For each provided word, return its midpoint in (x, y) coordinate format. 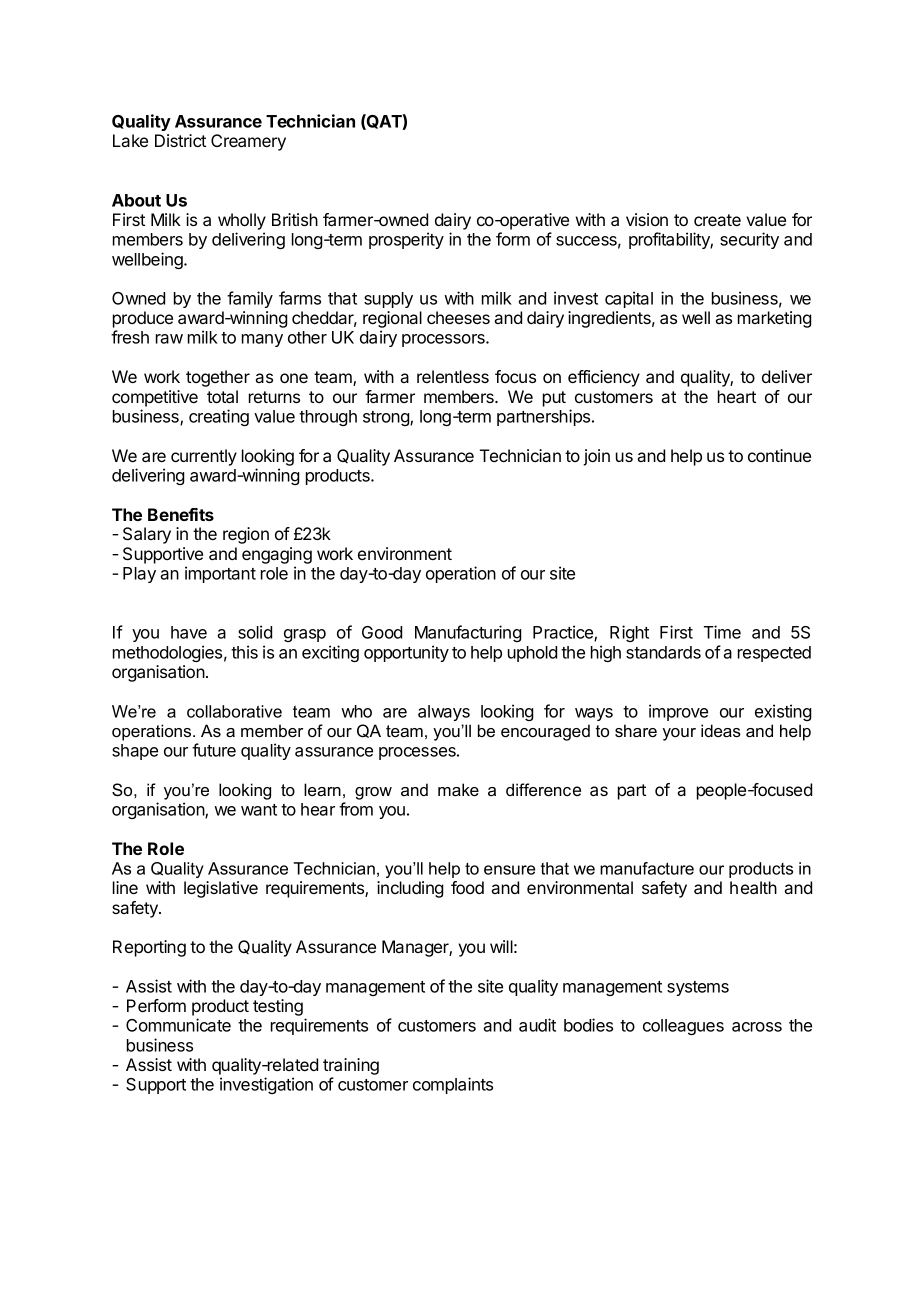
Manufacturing (468, 633)
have (189, 632)
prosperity (406, 240)
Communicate (178, 1025)
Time (722, 632)
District (180, 140)
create (717, 220)
